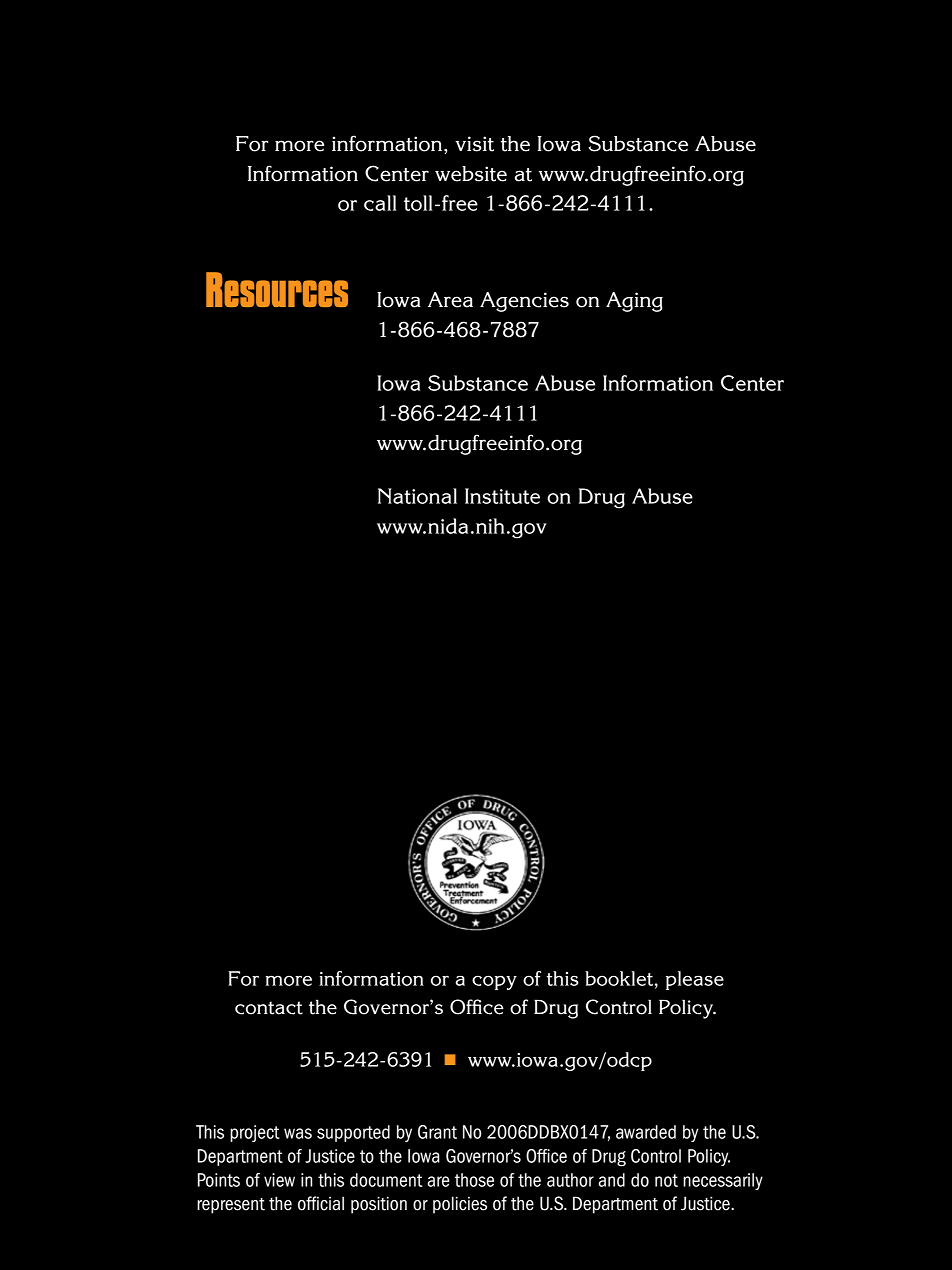 This screenshot has width=952, height=1270. What do you see at coordinates (695, 980) in the screenshot?
I see `please` at bounding box center [695, 980].
